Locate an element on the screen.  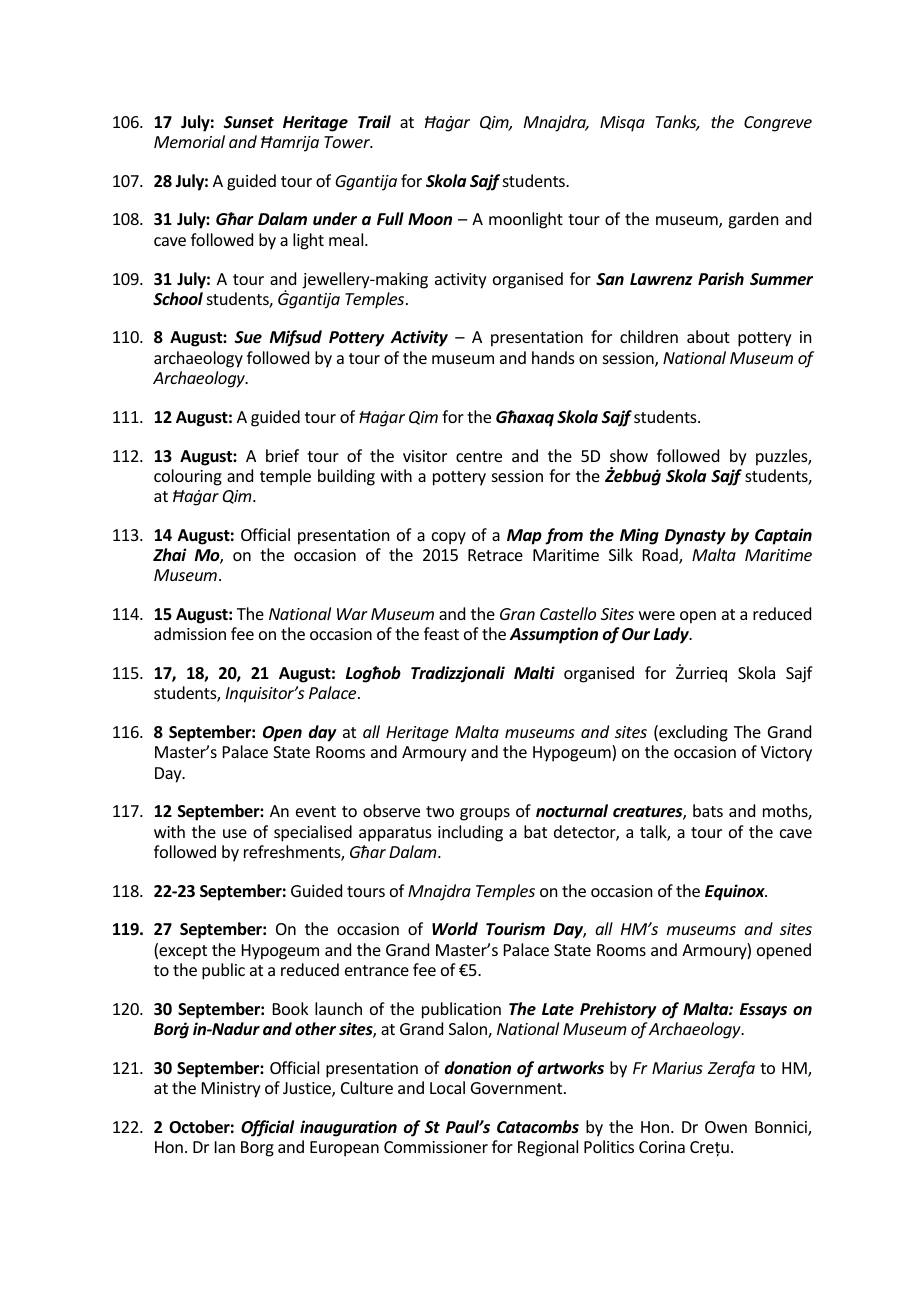
Lady is located at coordinates (672, 635).
